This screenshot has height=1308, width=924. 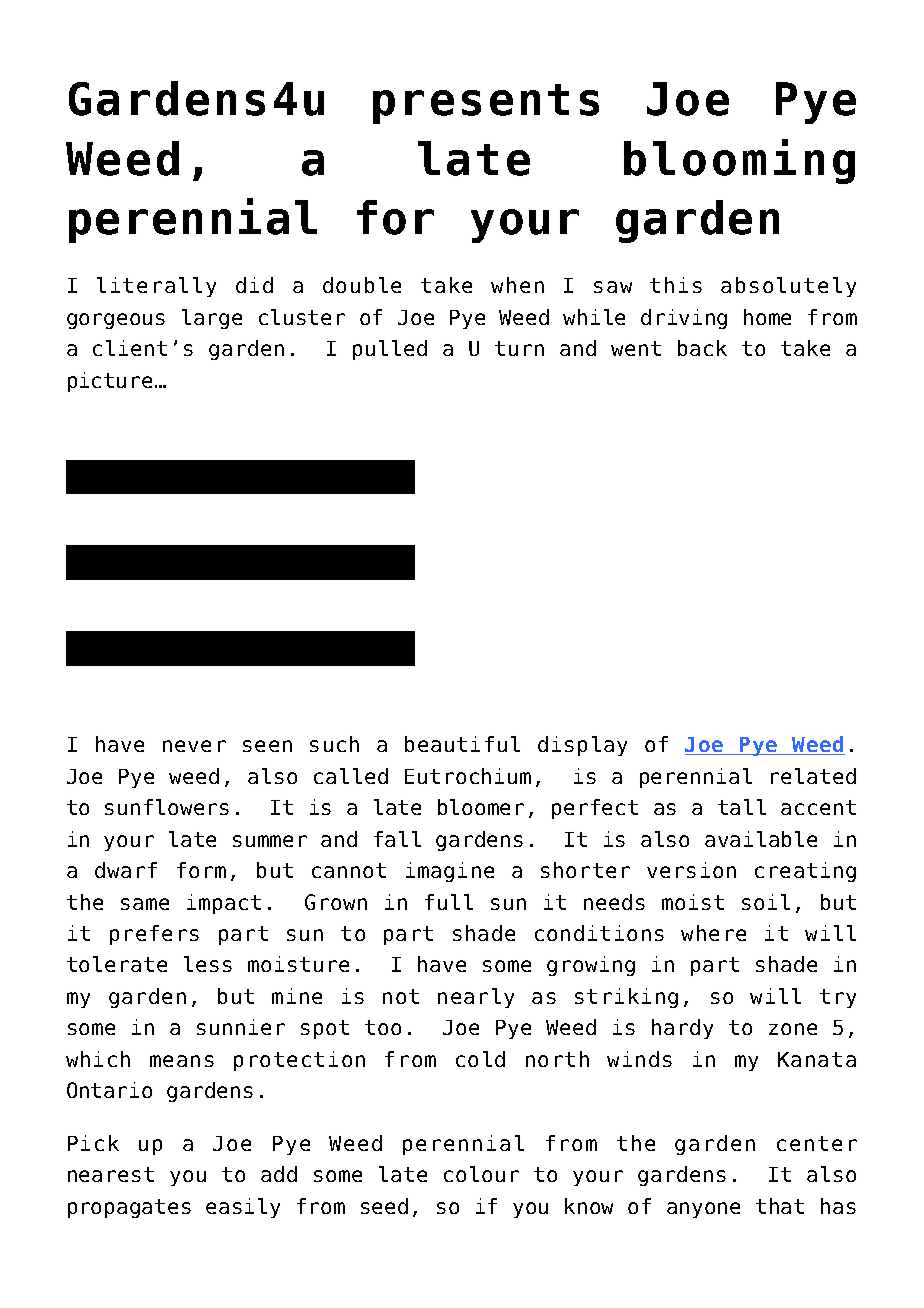 What do you see at coordinates (486, 104) in the screenshot?
I see `presents` at bounding box center [486, 104].
